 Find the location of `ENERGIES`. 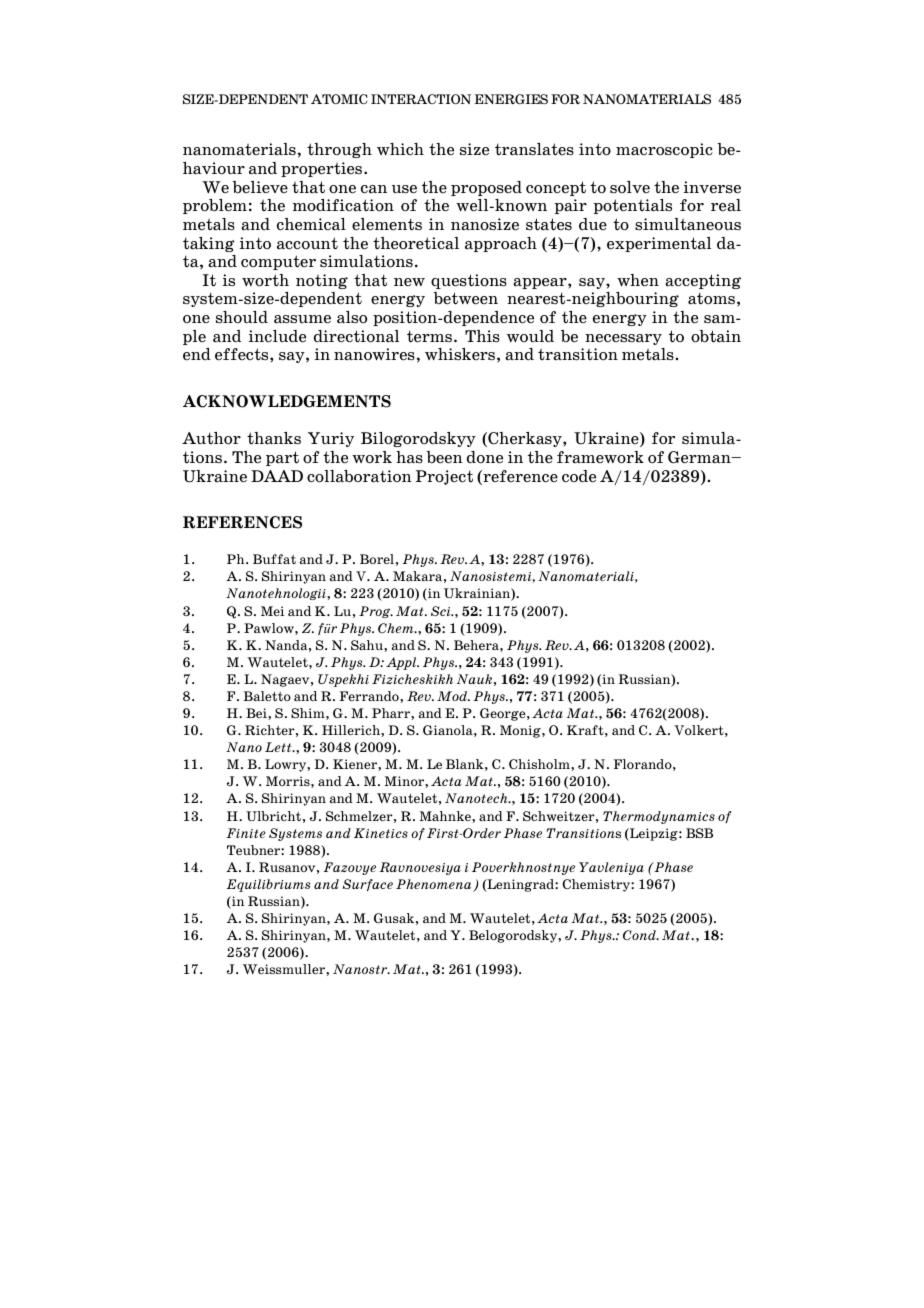

ENERGIES is located at coordinates (511, 99).
